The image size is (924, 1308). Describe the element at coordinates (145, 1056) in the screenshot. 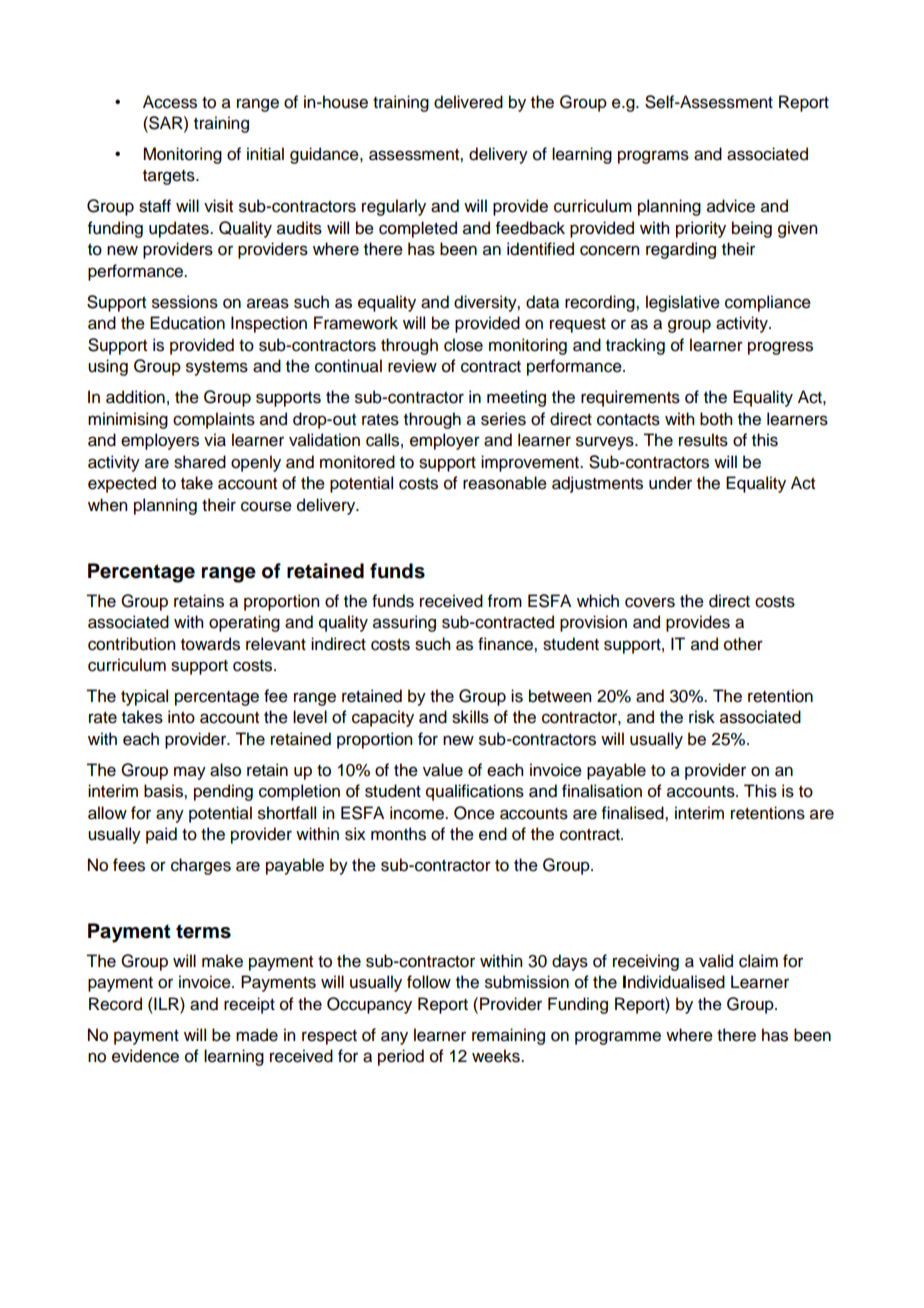

I see `evidence` at that location.
